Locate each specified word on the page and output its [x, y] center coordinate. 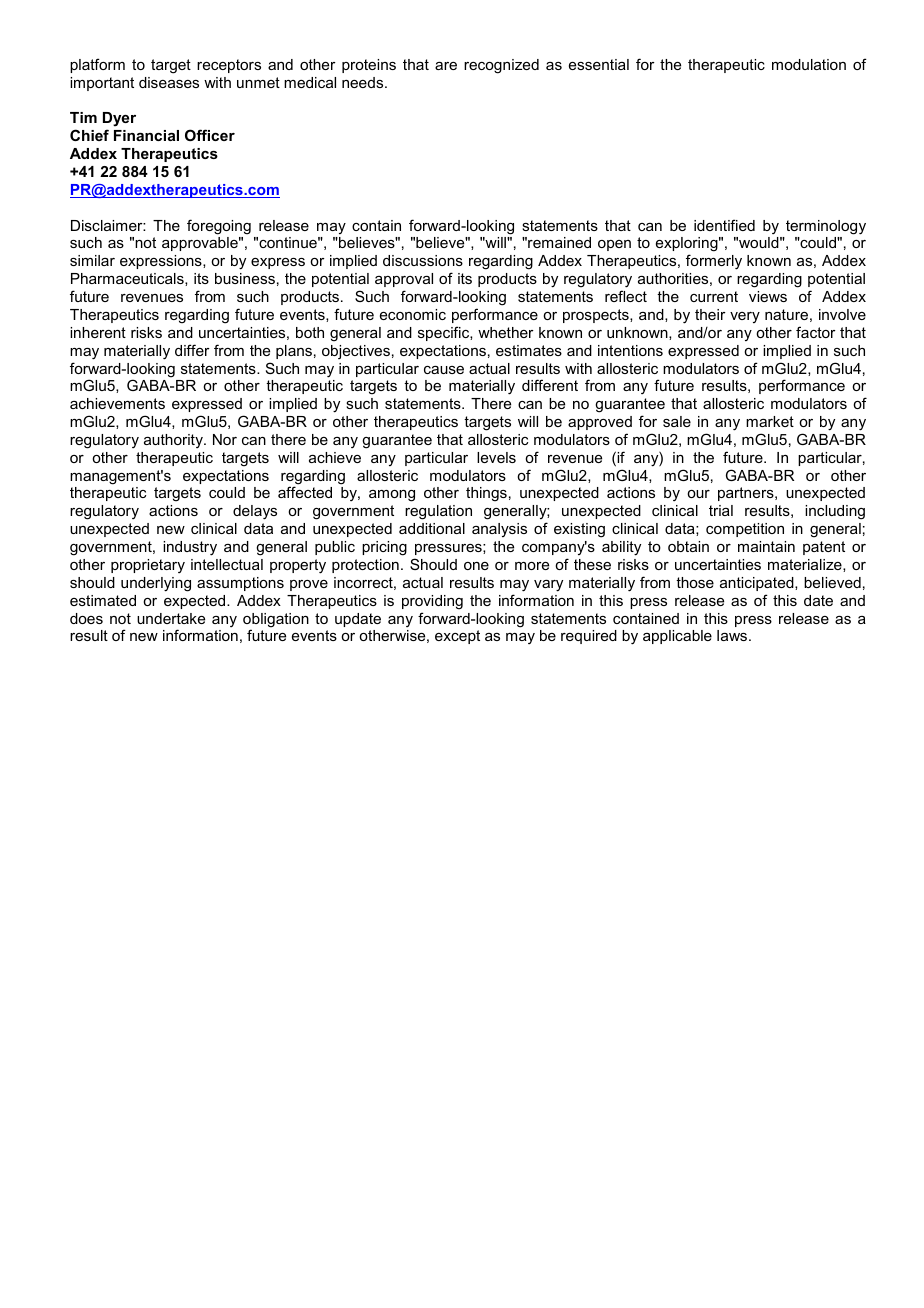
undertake [171, 618]
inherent [98, 332]
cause [444, 370]
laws [733, 635]
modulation [809, 64]
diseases [169, 82]
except [457, 637]
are [446, 66]
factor [816, 332]
